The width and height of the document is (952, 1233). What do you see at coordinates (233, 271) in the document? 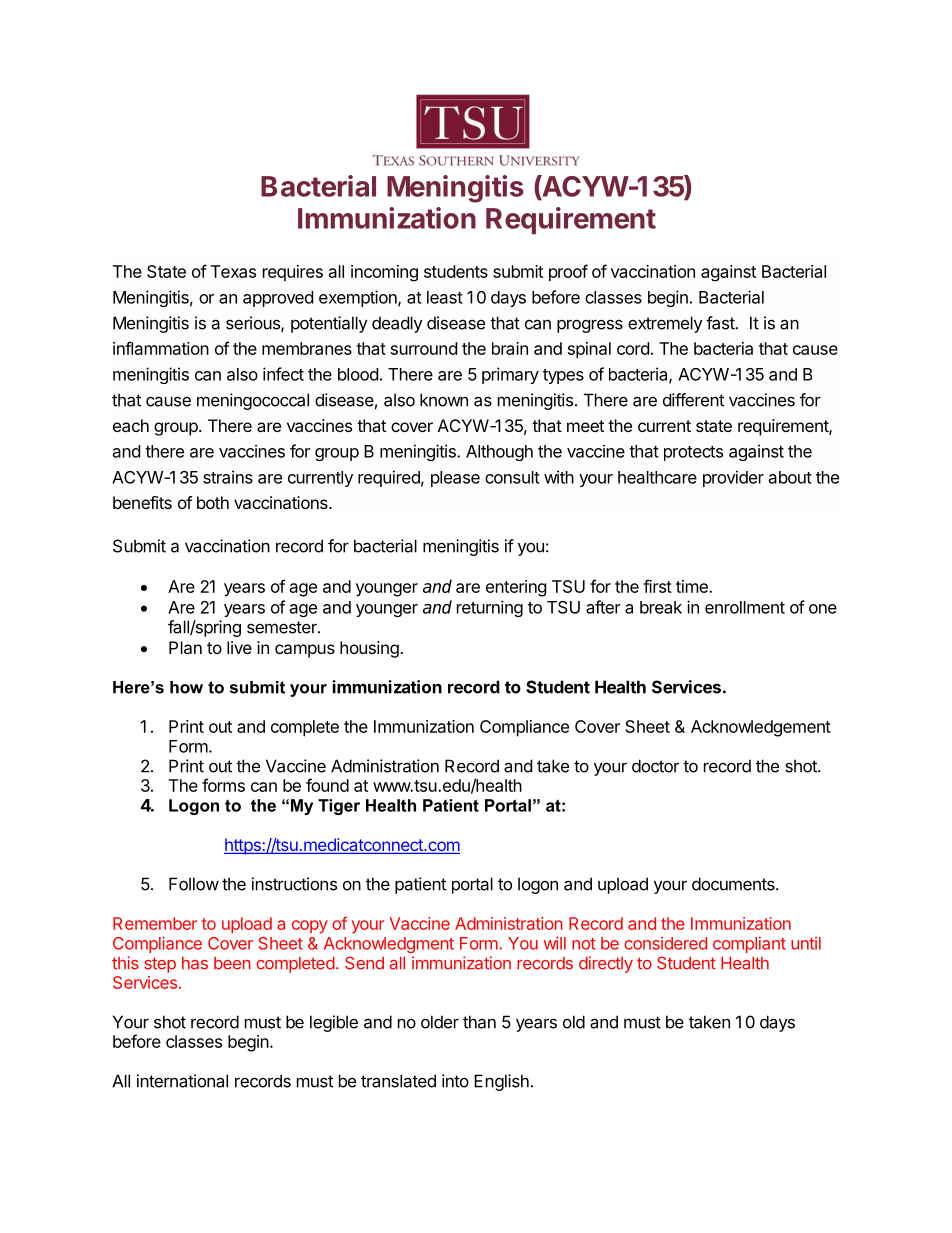
I see `Texas` at bounding box center [233, 271].
